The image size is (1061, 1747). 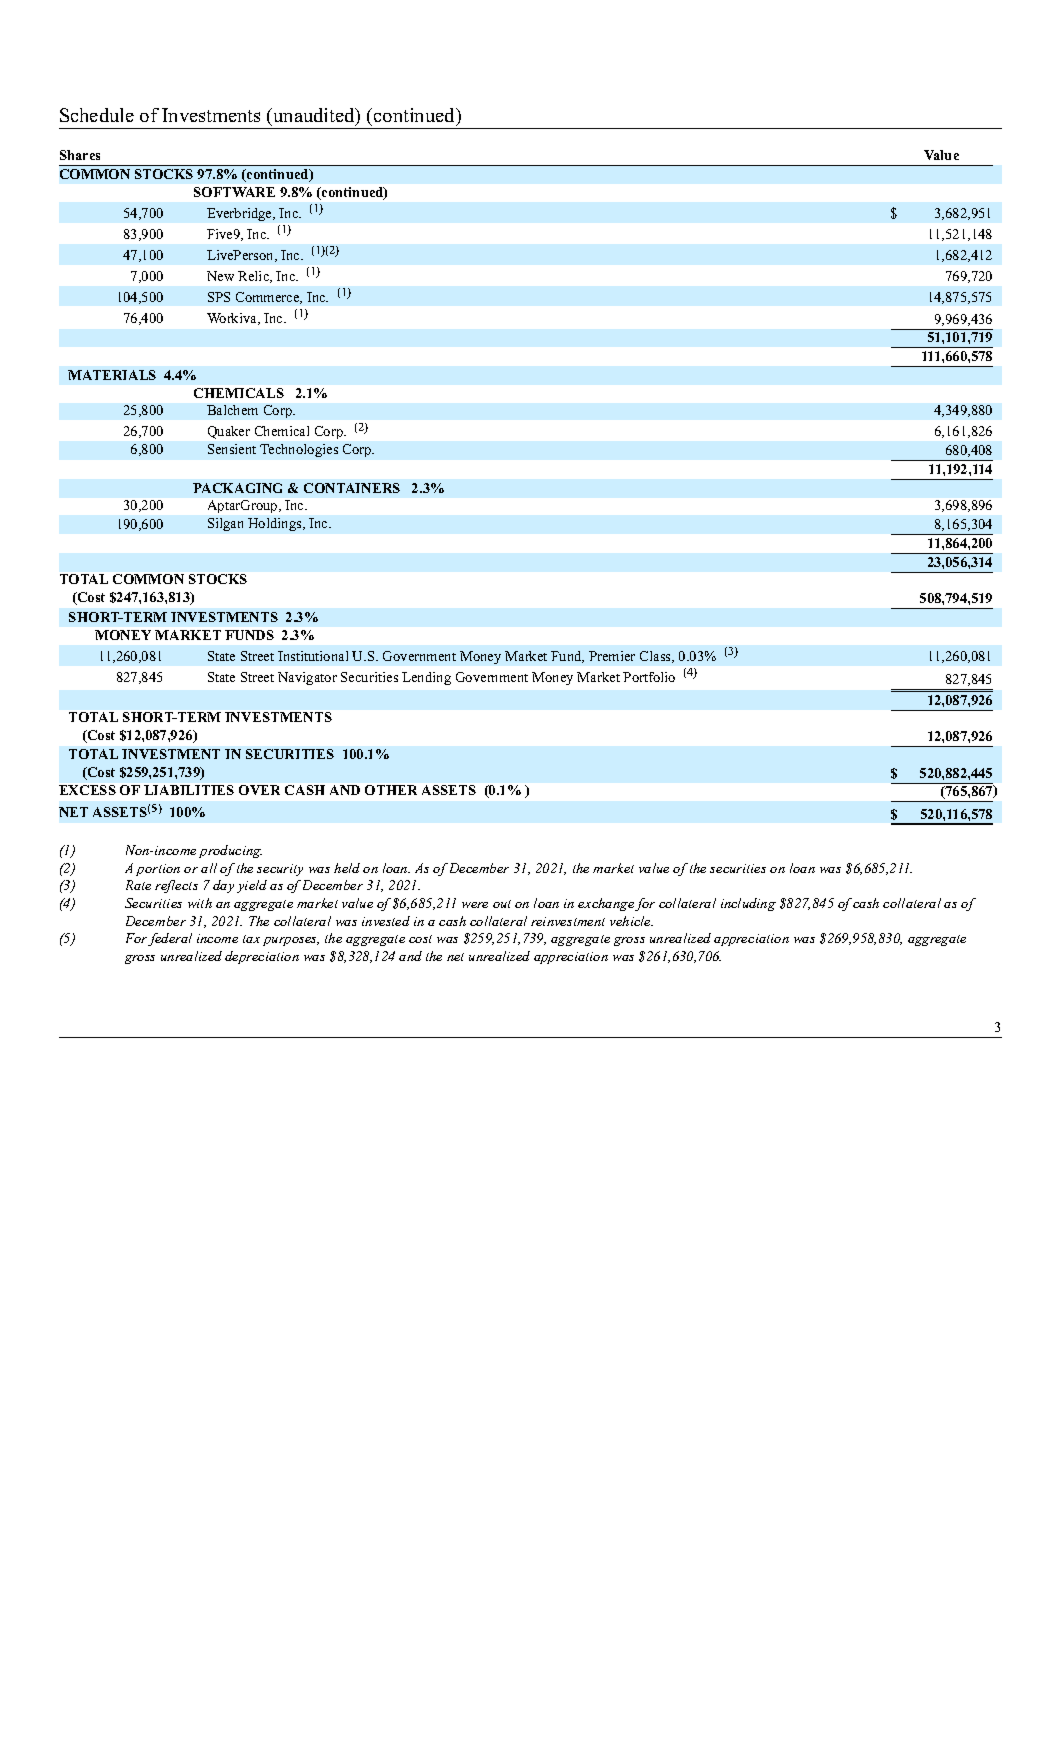 What do you see at coordinates (391, 790) in the page?
I see `OTHER` at bounding box center [391, 790].
